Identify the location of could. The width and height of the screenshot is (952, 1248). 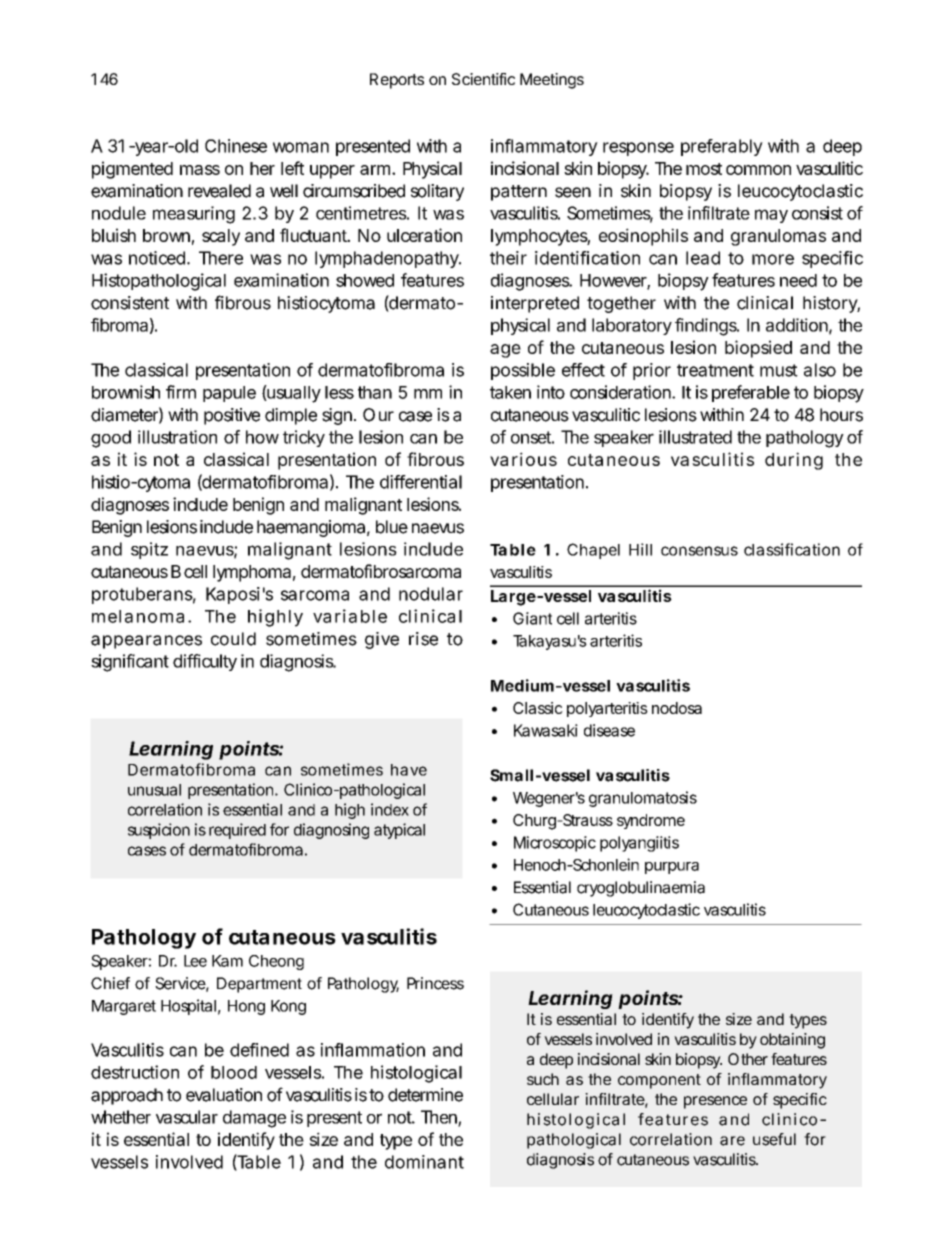
(233, 639).
